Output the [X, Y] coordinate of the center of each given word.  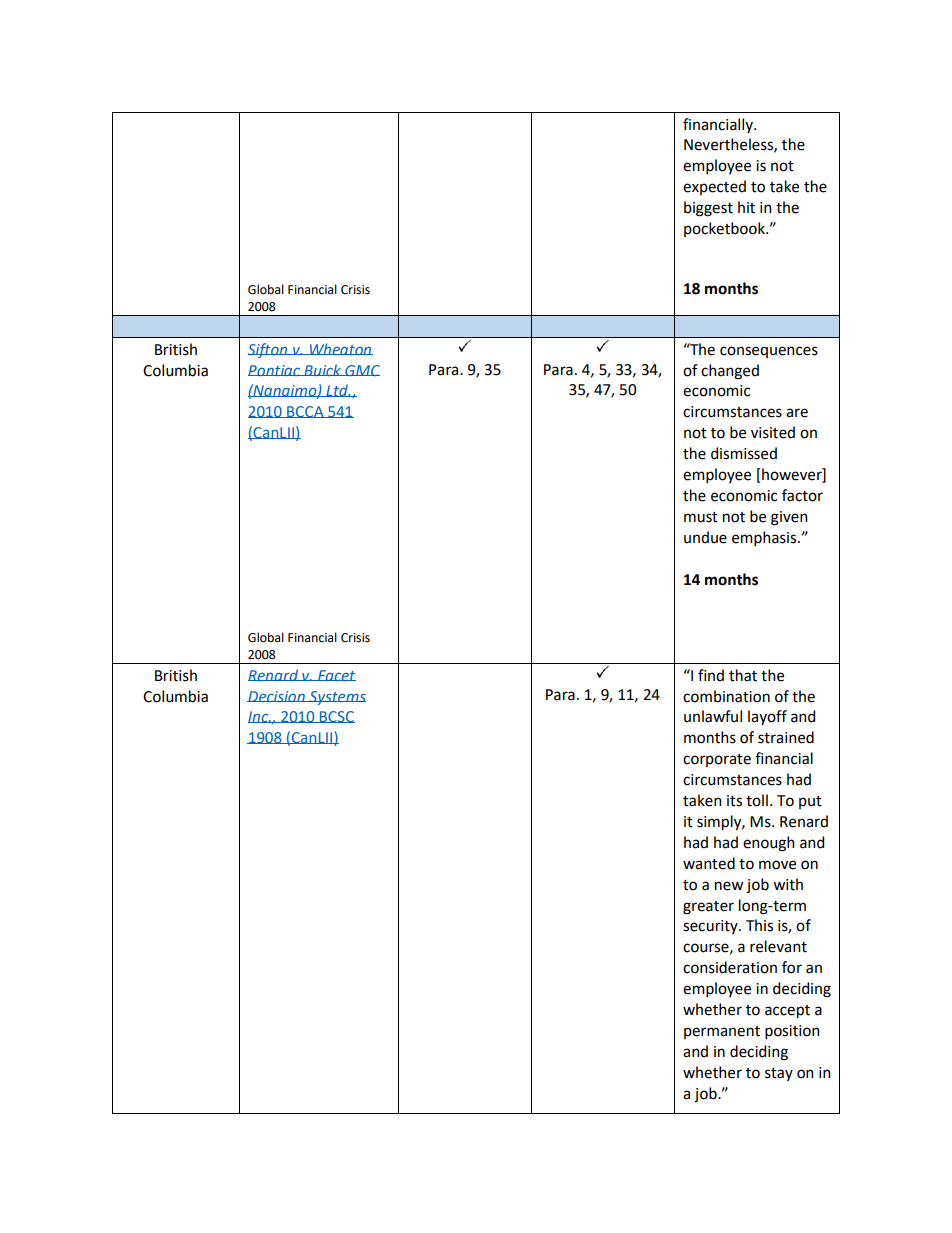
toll [757, 800]
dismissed [744, 453]
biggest [708, 209]
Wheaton [340, 349]
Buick [322, 370]
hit [746, 207]
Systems [336, 698]
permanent [722, 1032]
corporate [717, 760]
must [701, 517]
